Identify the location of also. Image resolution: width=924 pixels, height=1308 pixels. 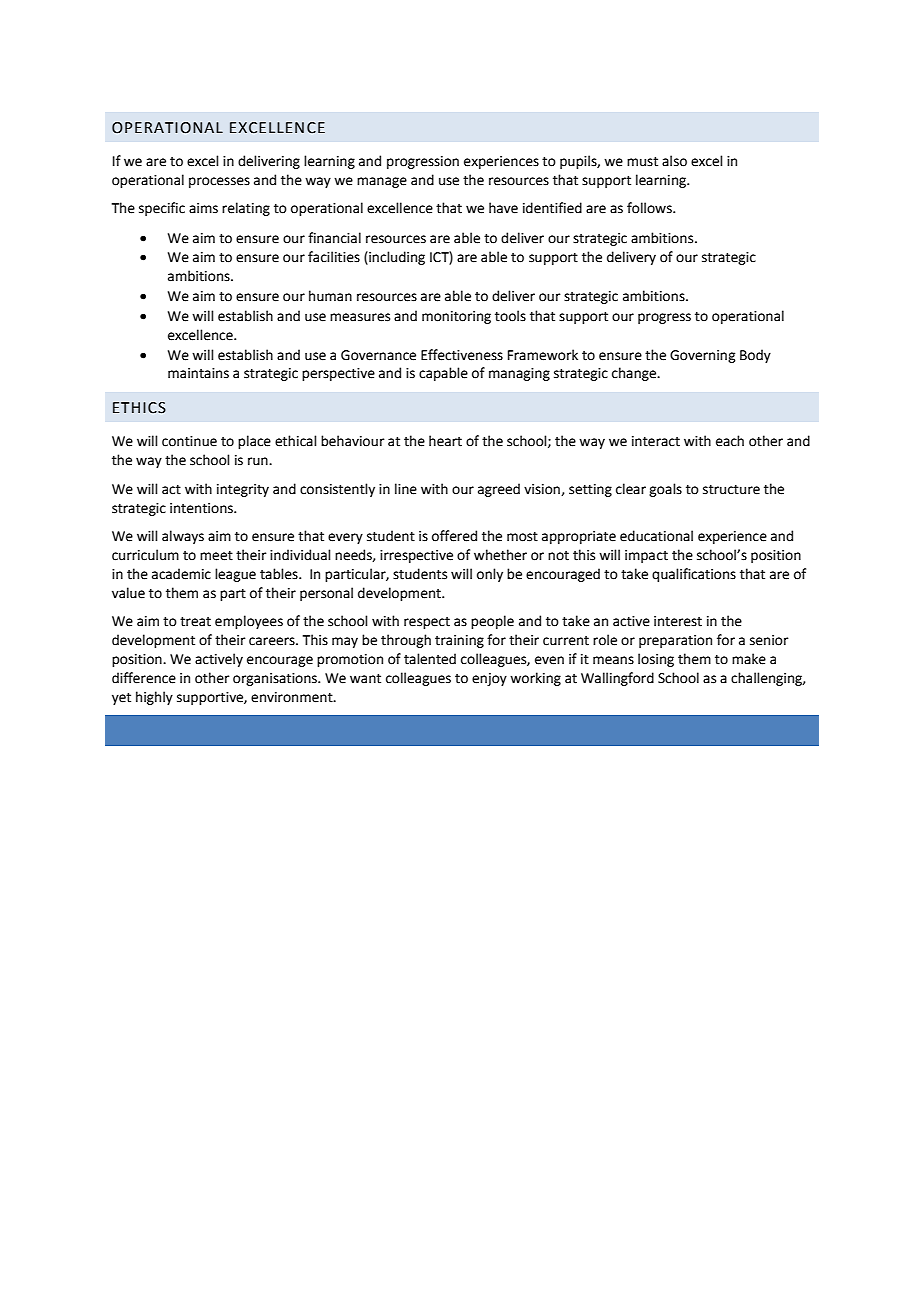
(674, 161).
